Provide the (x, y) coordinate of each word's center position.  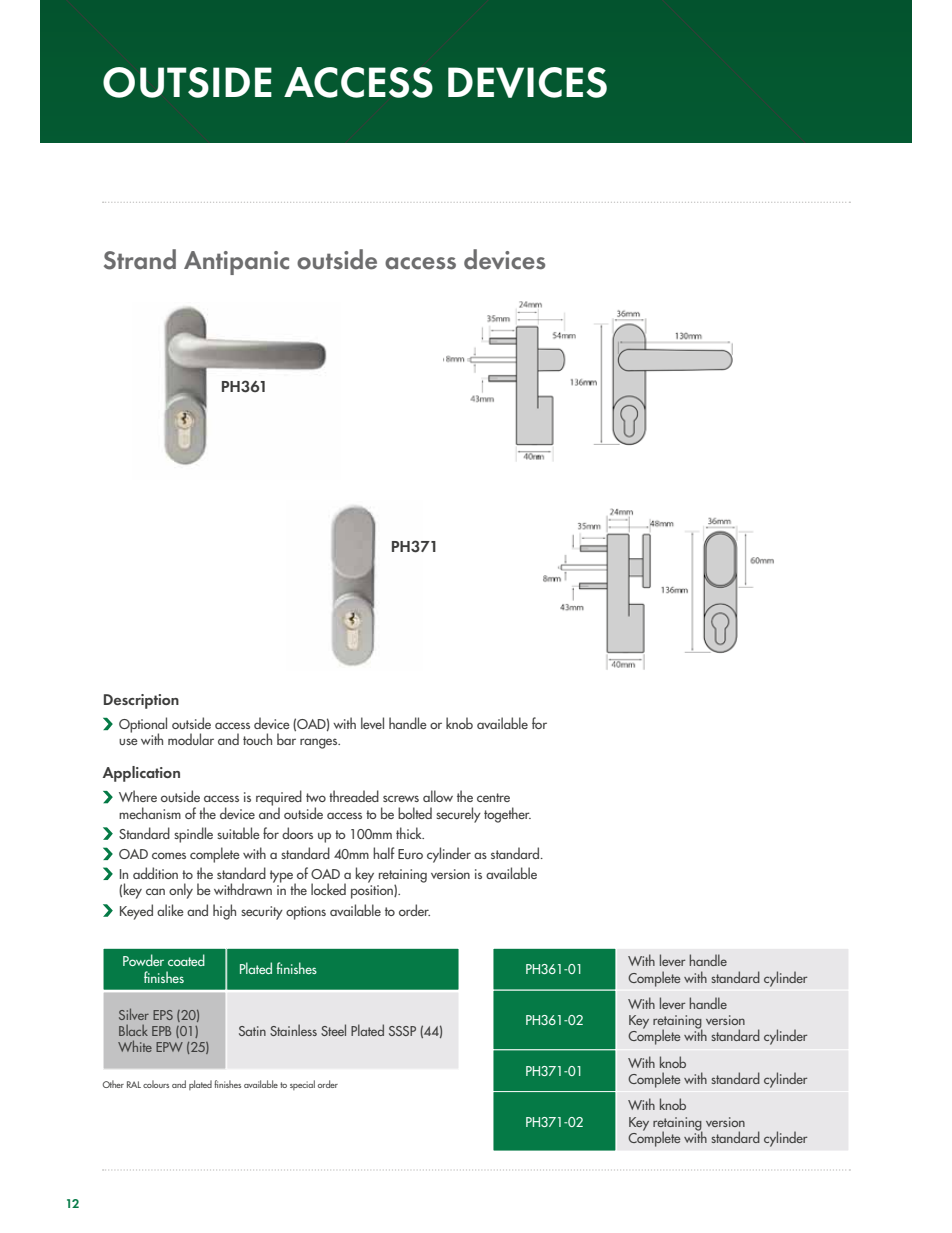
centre (493, 797)
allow (438, 796)
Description (141, 701)
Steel (333, 1030)
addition (155, 873)
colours (156, 1084)
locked (328, 889)
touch (257, 739)
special (302, 1085)
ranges (320, 743)
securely (458, 815)
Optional (143, 726)
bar (286, 739)
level (372, 723)
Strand (140, 259)
